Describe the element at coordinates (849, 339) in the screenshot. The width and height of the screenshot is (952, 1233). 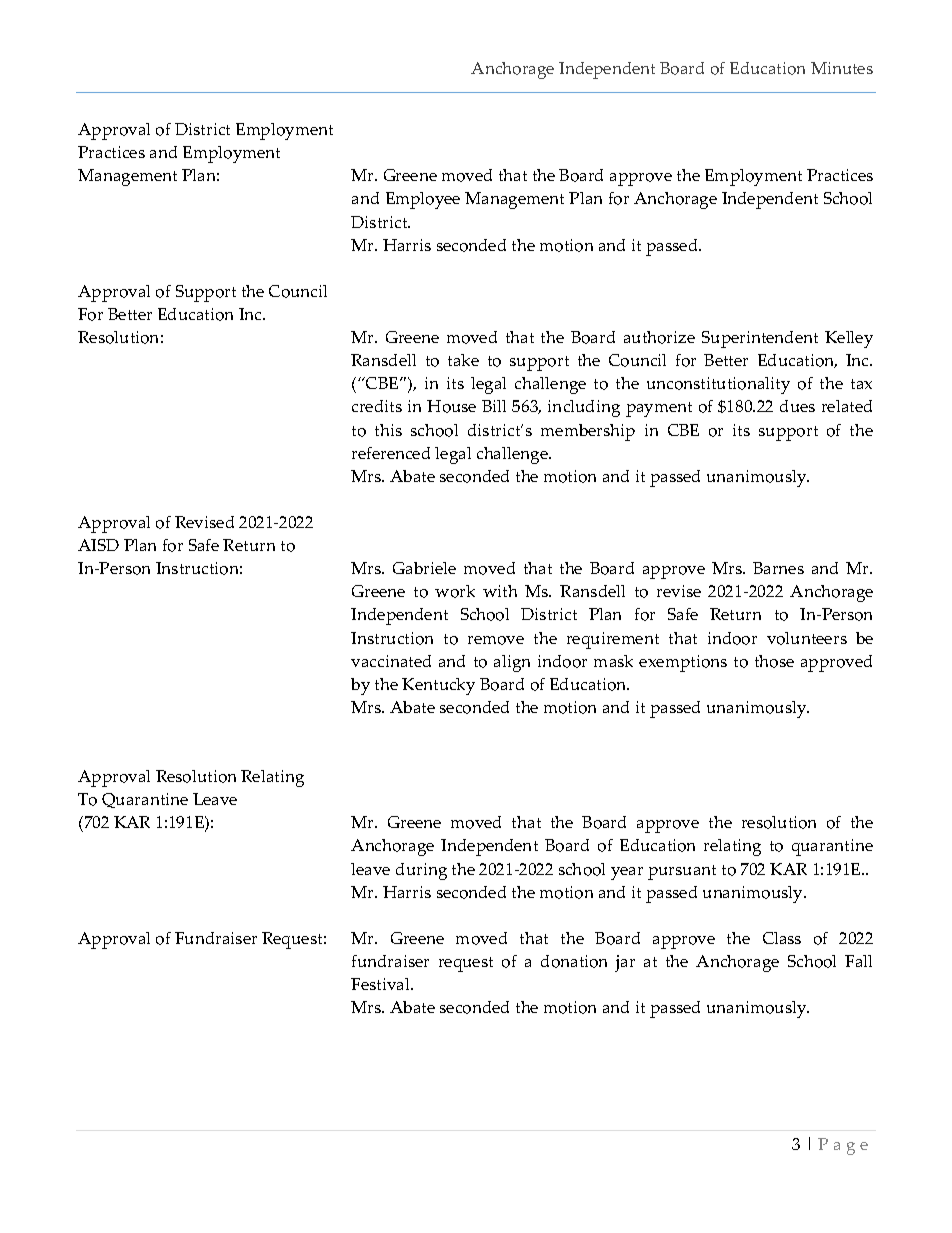
I see `Kelley` at that location.
